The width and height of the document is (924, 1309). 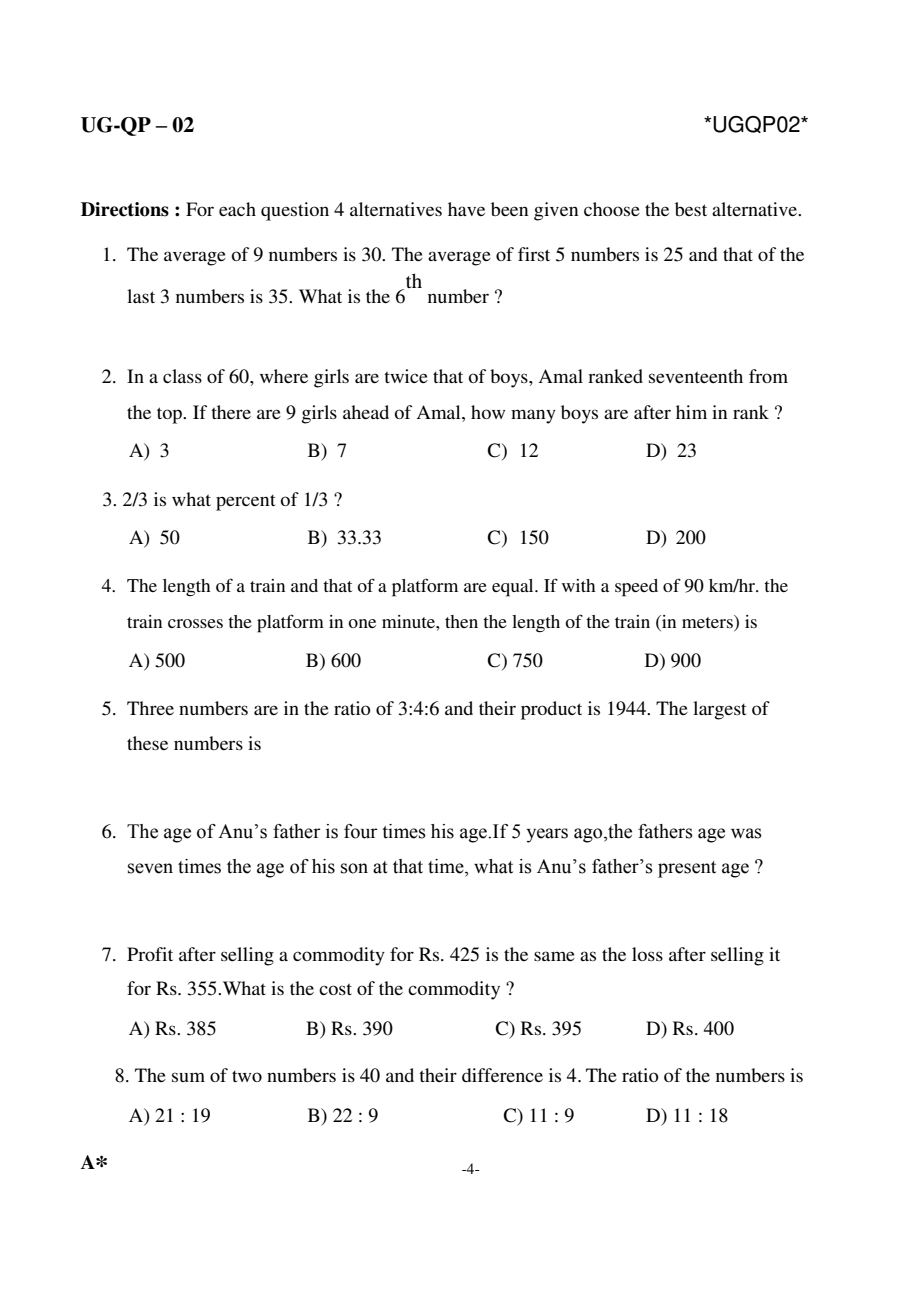 What do you see at coordinates (502, 1075) in the document?
I see `difference` at bounding box center [502, 1075].
